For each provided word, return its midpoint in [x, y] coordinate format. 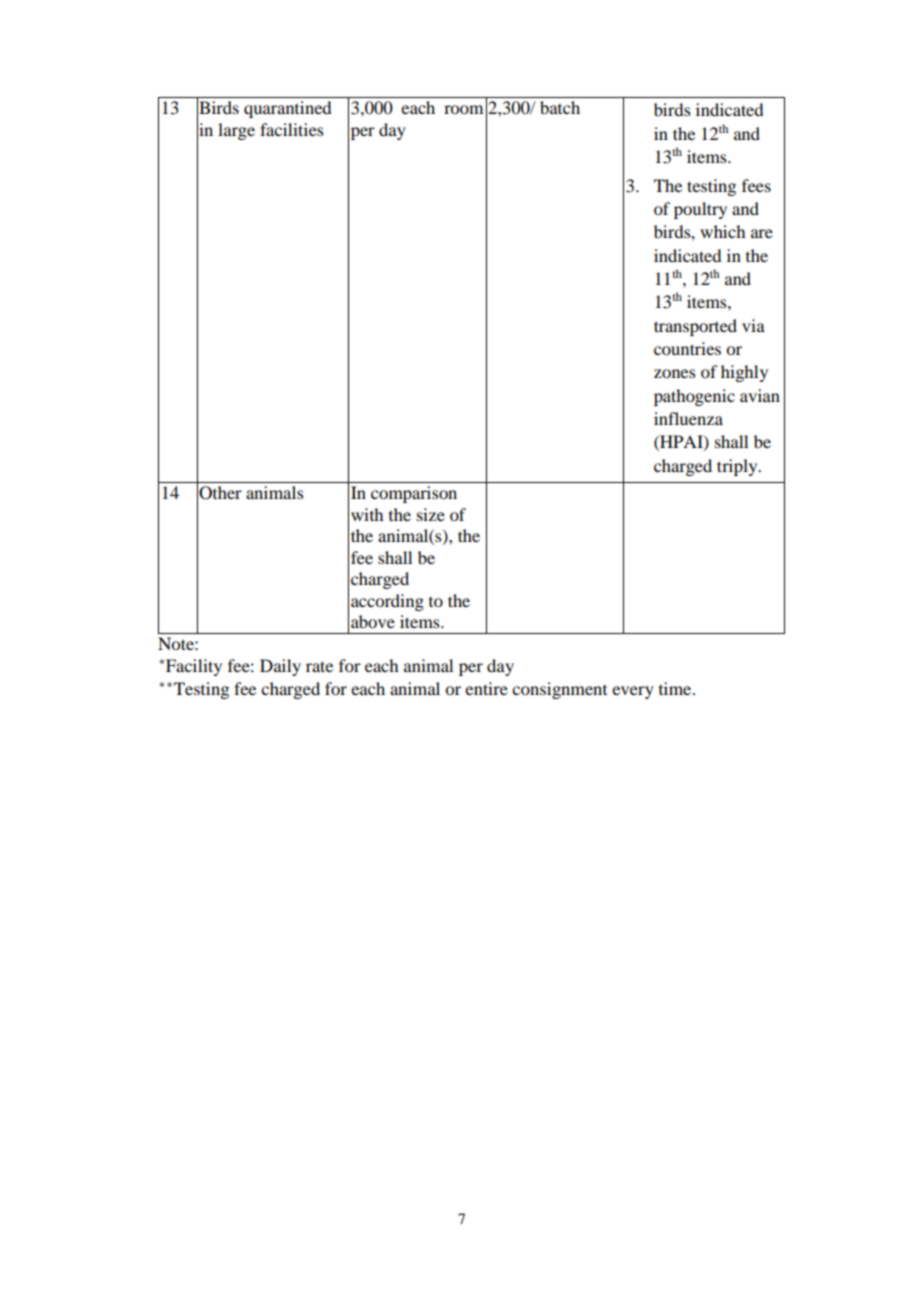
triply [738, 467]
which [722, 231]
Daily [280, 667]
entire [486, 688]
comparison [414, 494]
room [463, 109]
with [367, 514]
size [431, 514]
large [236, 131]
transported [695, 327]
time [676, 688]
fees [756, 185]
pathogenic [694, 397]
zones [675, 373]
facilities [292, 129]
